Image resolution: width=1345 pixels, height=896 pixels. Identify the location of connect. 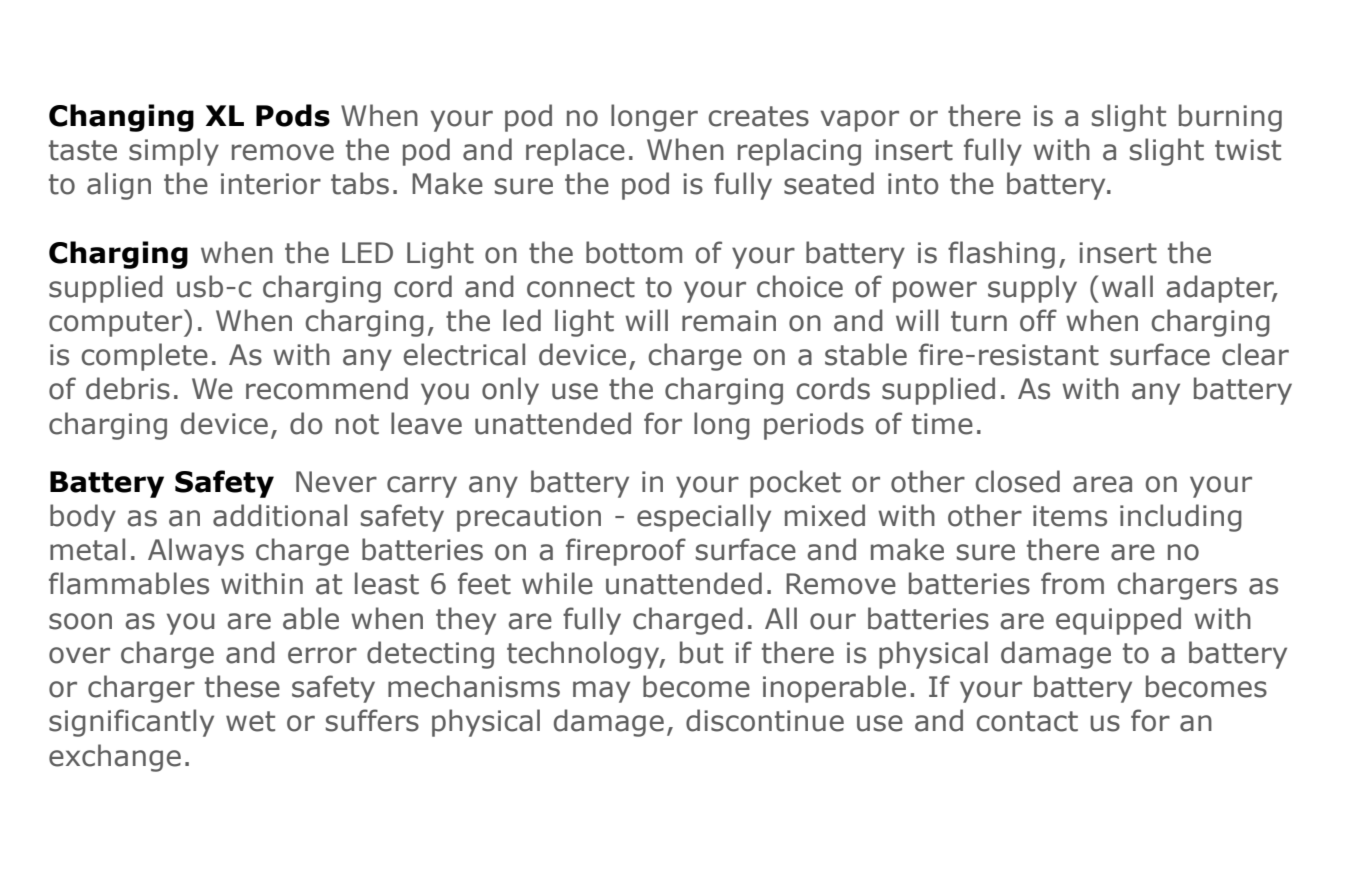
(581, 287).
